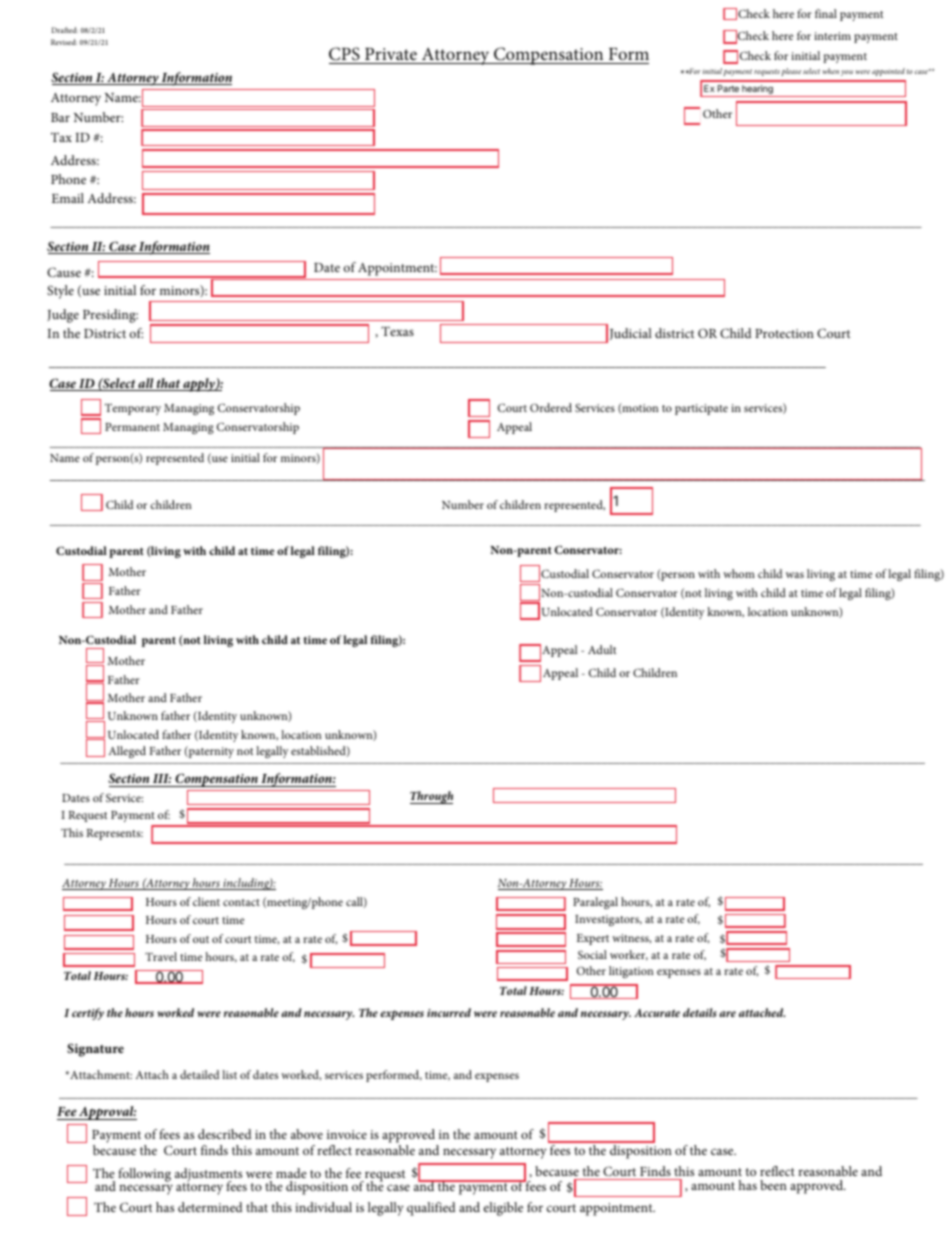  Describe the element at coordinates (503, 1209) in the image. I see `eligible` at that location.
